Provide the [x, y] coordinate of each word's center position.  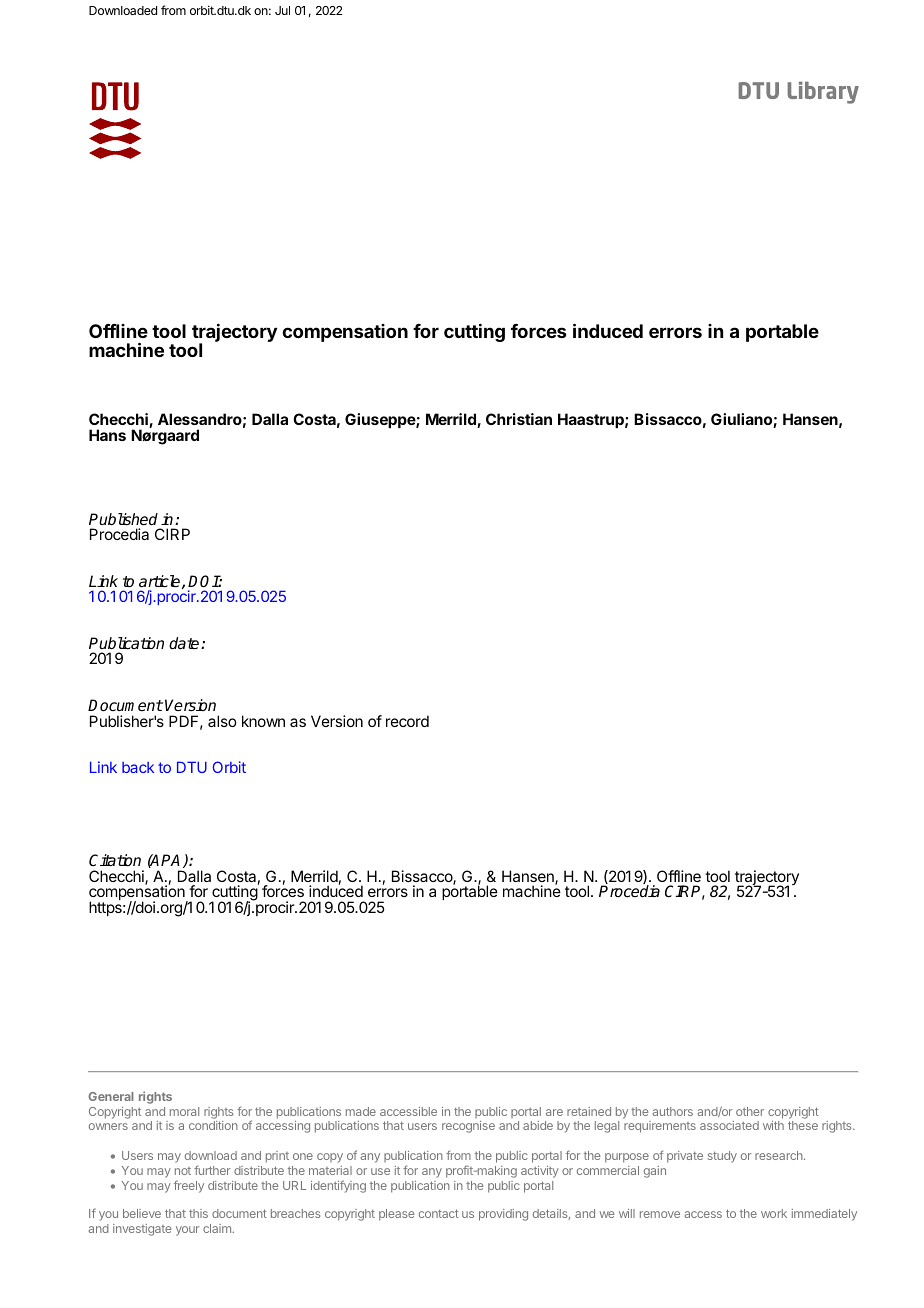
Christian [519, 419]
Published [123, 519]
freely [189, 1186]
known [263, 721]
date [185, 643]
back [138, 767]
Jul [282, 10]
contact [439, 1213]
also [222, 721]
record [407, 721]
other [750, 1111]
